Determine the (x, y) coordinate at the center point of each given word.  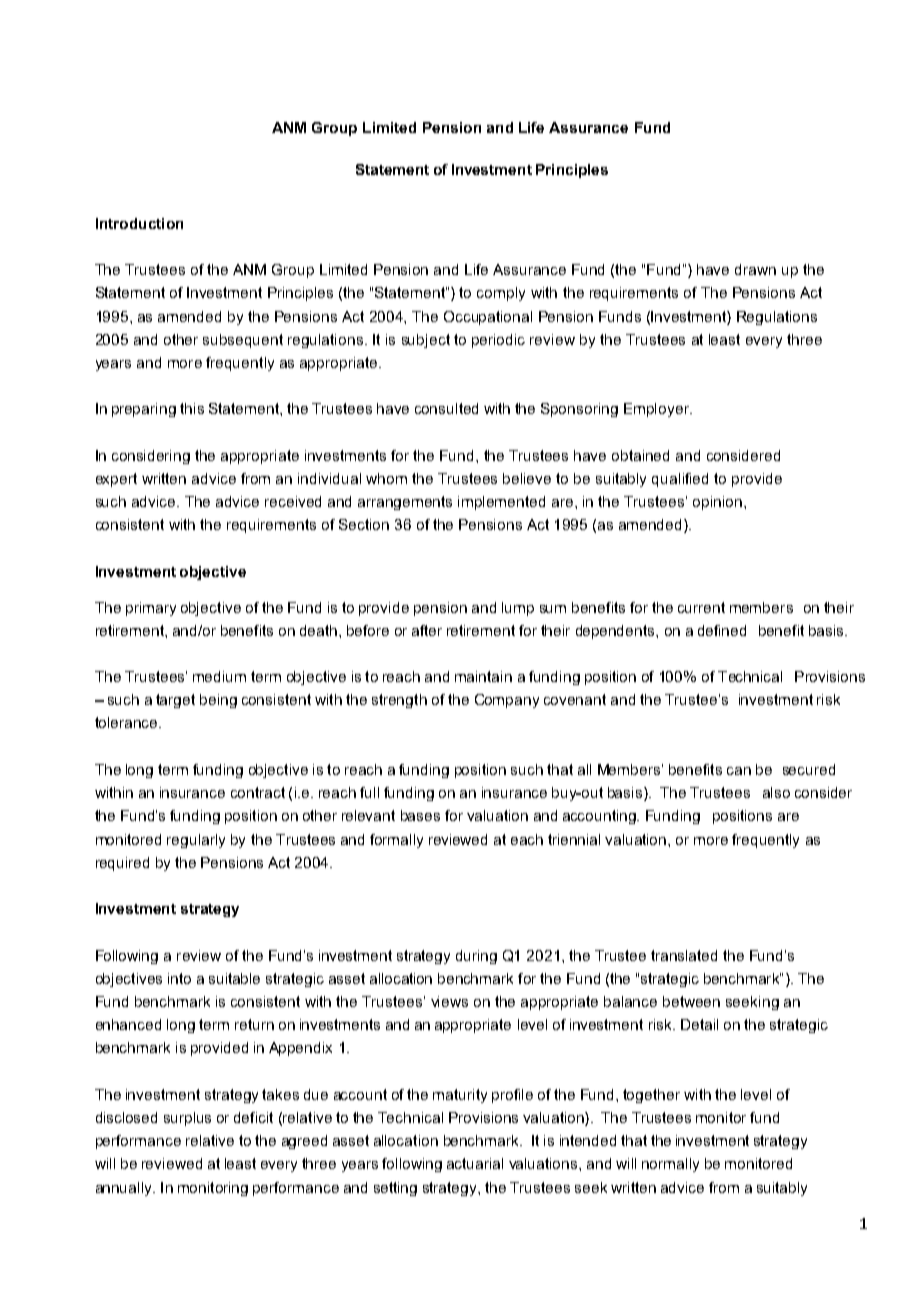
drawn (755, 269)
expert (116, 480)
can (739, 771)
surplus (187, 1119)
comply (501, 294)
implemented (501, 503)
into (179, 978)
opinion (717, 503)
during (476, 957)
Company (507, 701)
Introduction (139, 223)
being (218, 701)
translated (684, 955)
